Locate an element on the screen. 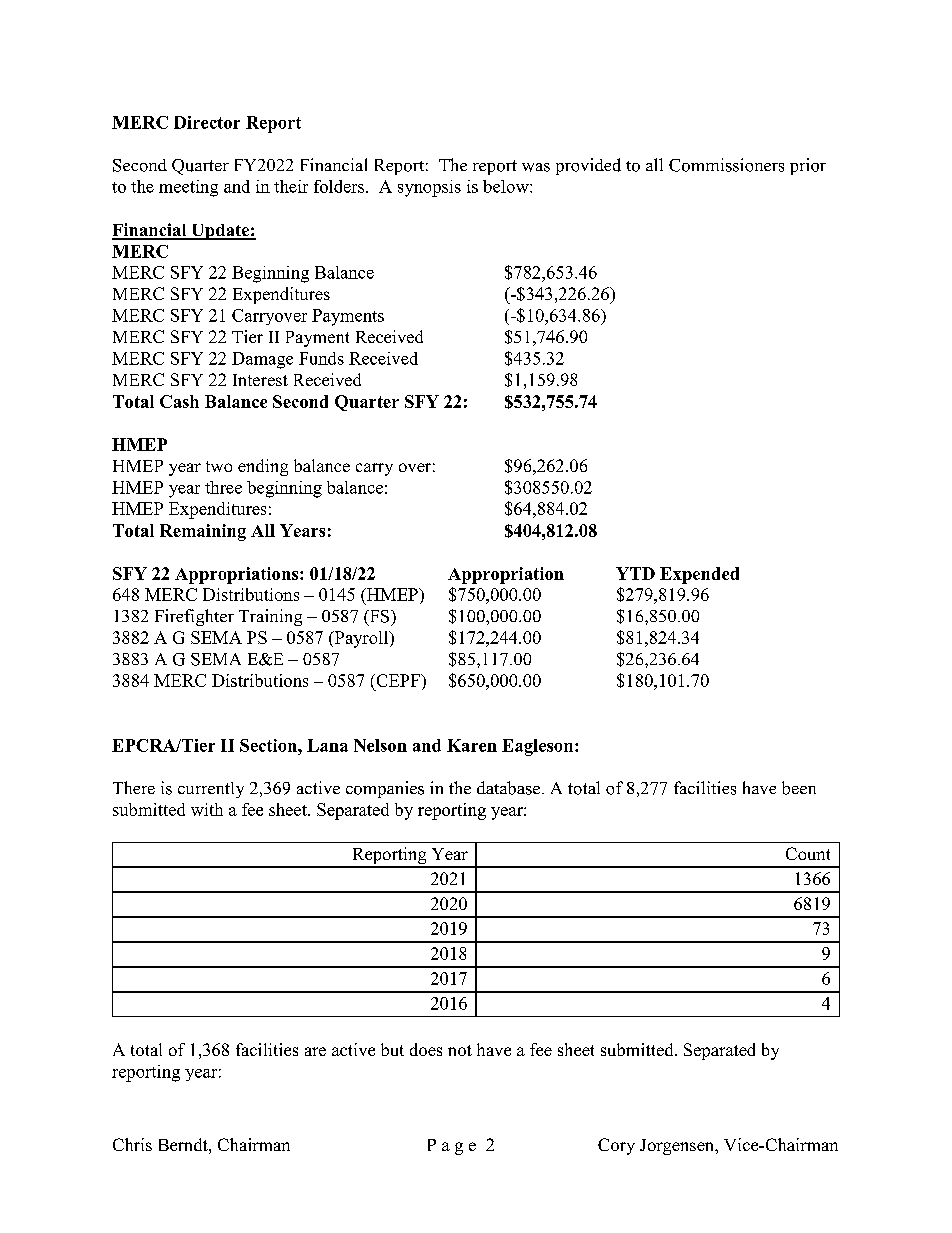 This screenshot has height=1233, width=952. two is located at coordinates (219, 466).
